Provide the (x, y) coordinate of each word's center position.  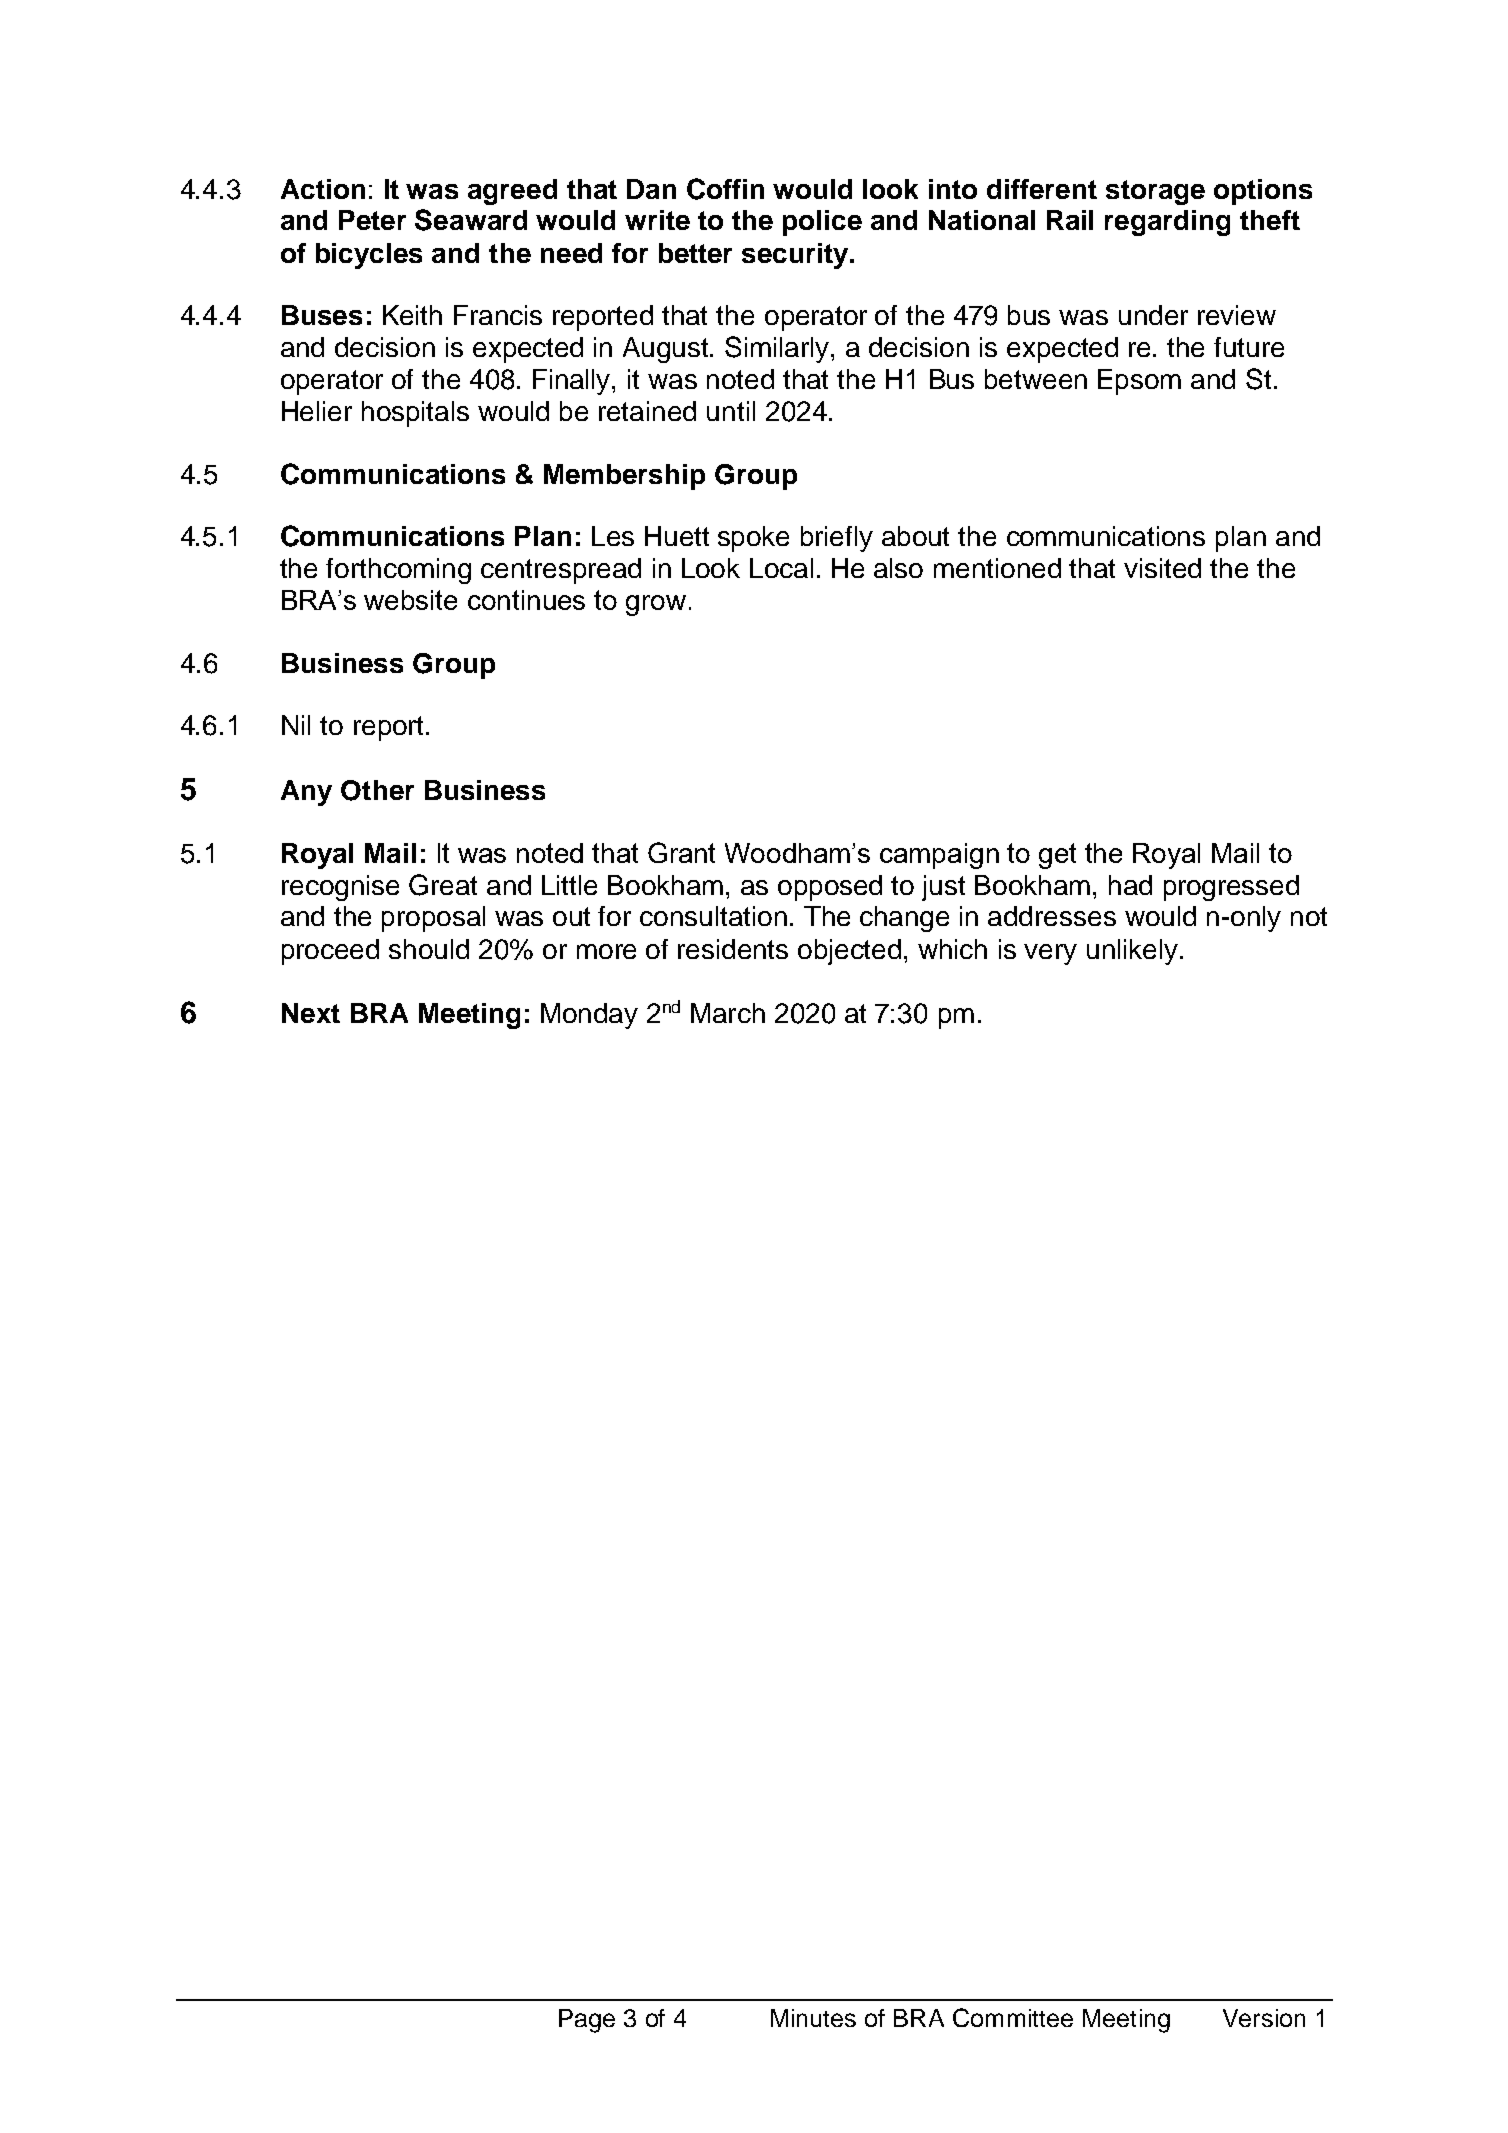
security (796, 256)
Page (587, 2021)
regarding (1167, 223)
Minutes (813, 2018)
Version (1264, 2018)
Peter (372, 220)
